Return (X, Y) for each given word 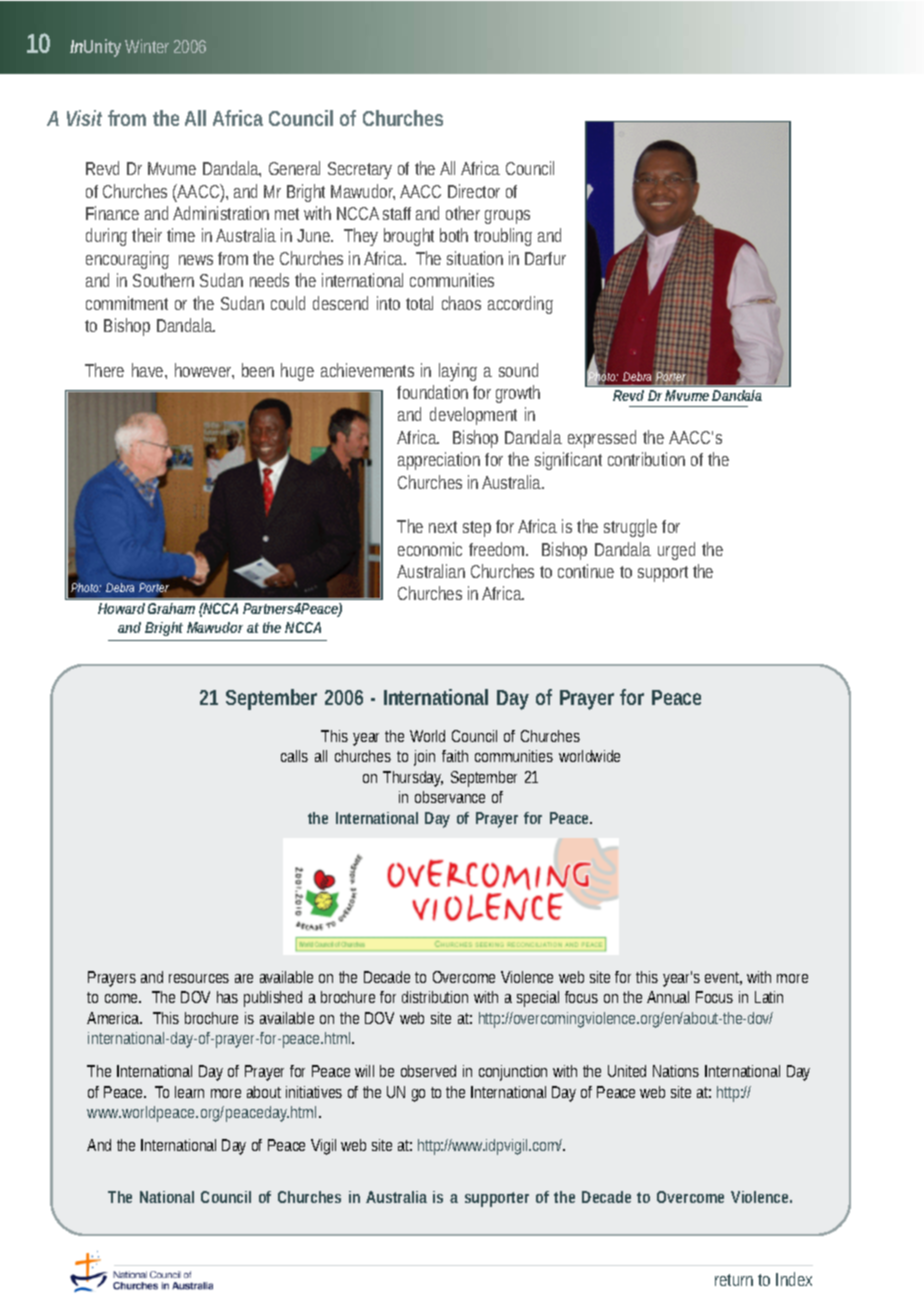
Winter (147, 46)
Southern (163, 280)
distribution (435, 997)
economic (430, 549)
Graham (171, 608)
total (419, 303)
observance (450, 797)
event (723, 978)
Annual (668, 997)
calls (294, 756)
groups (507, 217)
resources (199, 978)
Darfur (545, 258)
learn (189, 1092)
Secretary (360, 170)
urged (676, 551)
